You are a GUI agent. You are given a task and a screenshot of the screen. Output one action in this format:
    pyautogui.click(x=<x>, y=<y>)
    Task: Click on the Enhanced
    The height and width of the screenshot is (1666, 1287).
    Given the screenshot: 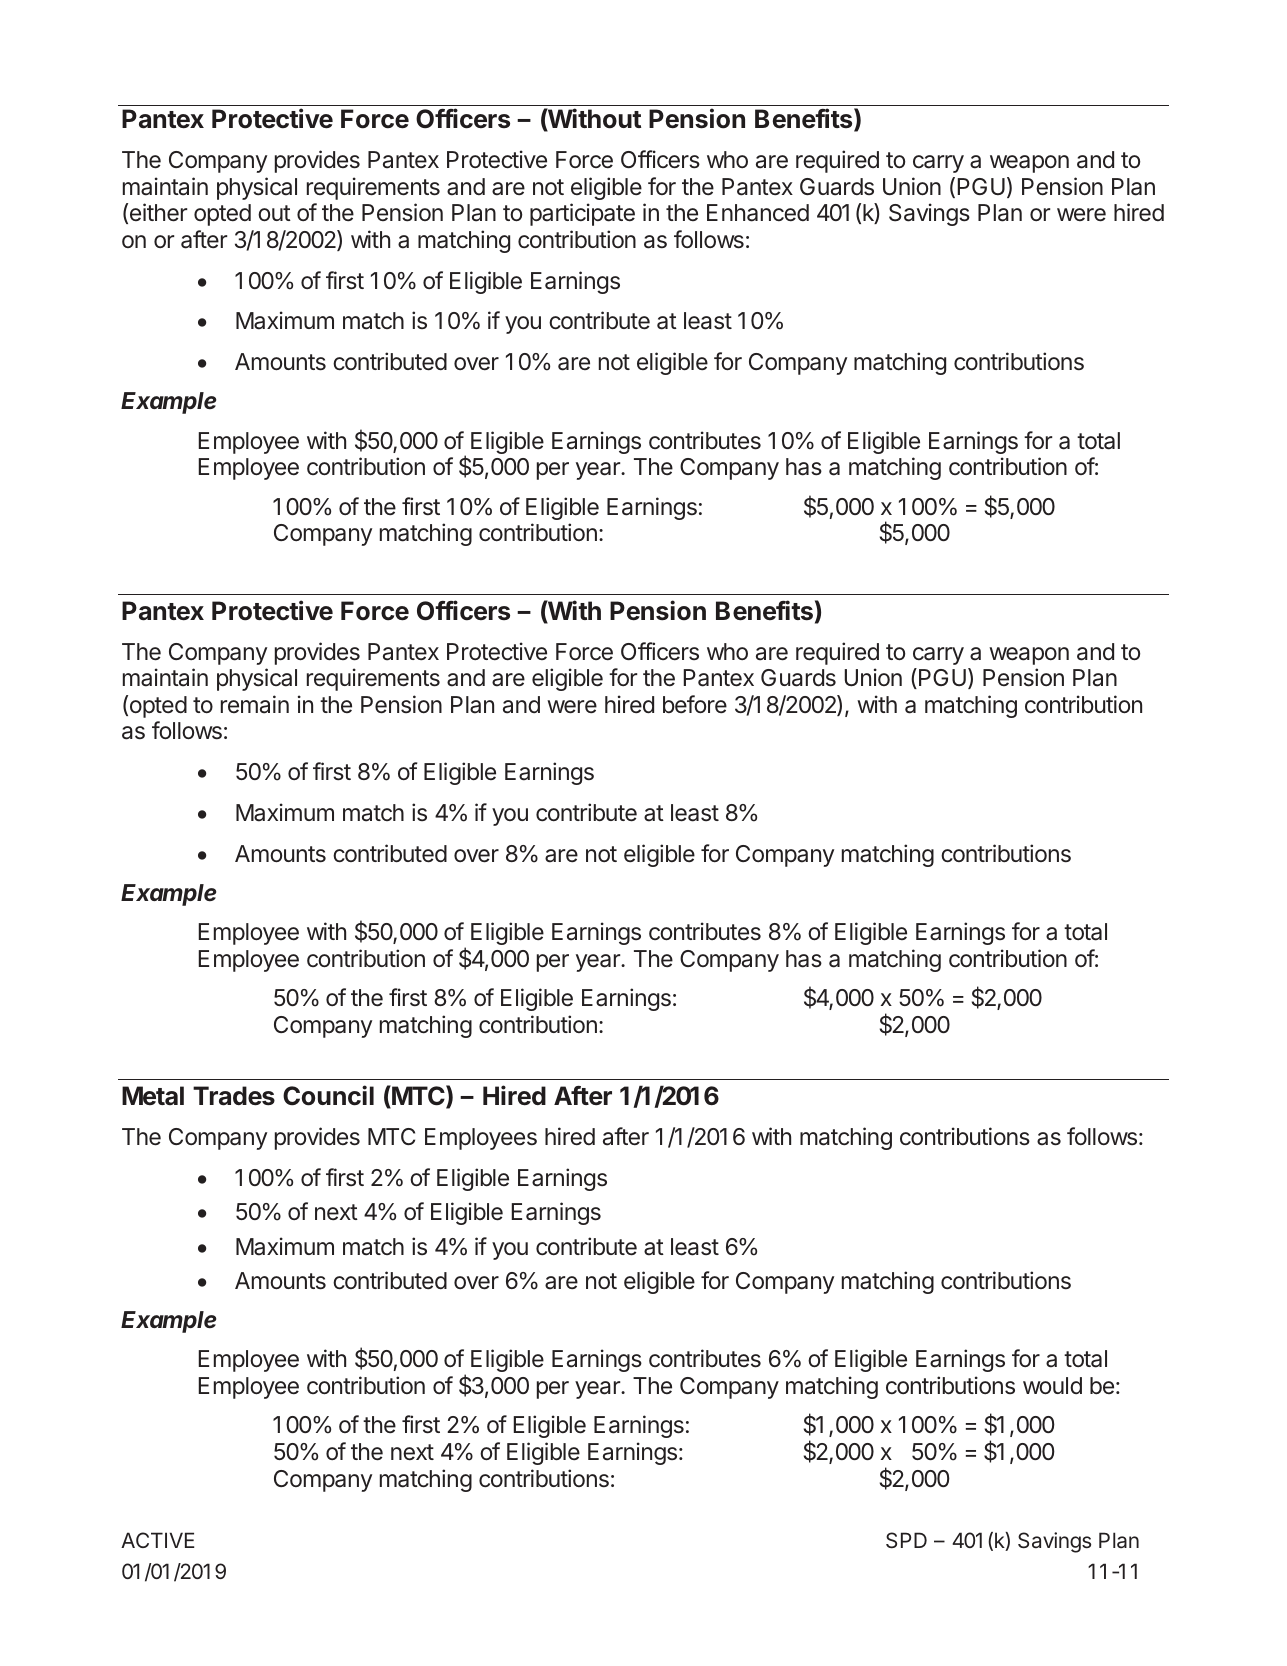 What is the action you would take?
    pyautogui.click(x=758, y=213)
